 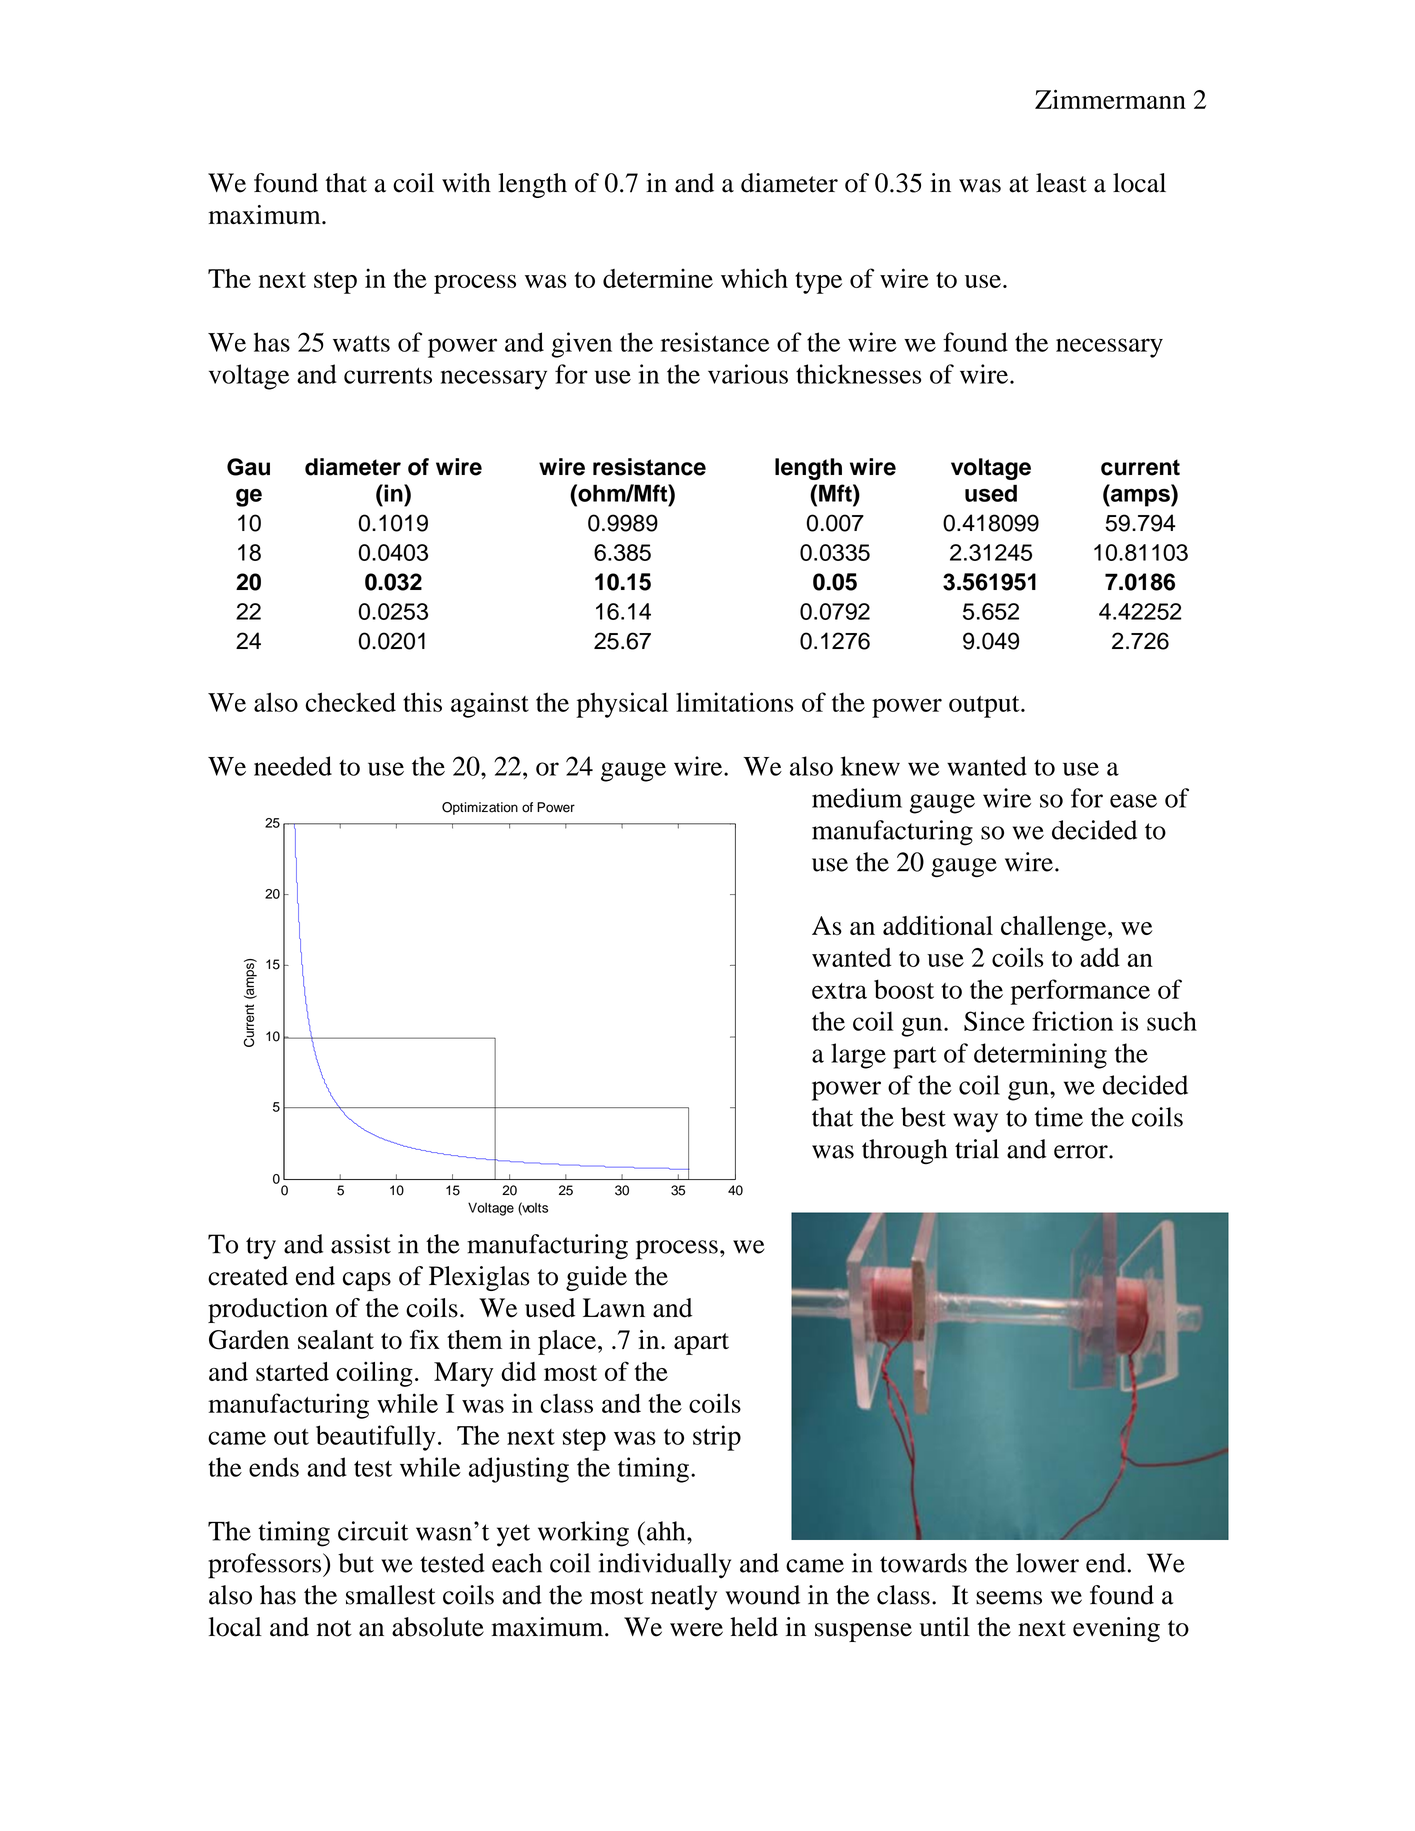 I want to click on which, so click(x=754, y=278).
